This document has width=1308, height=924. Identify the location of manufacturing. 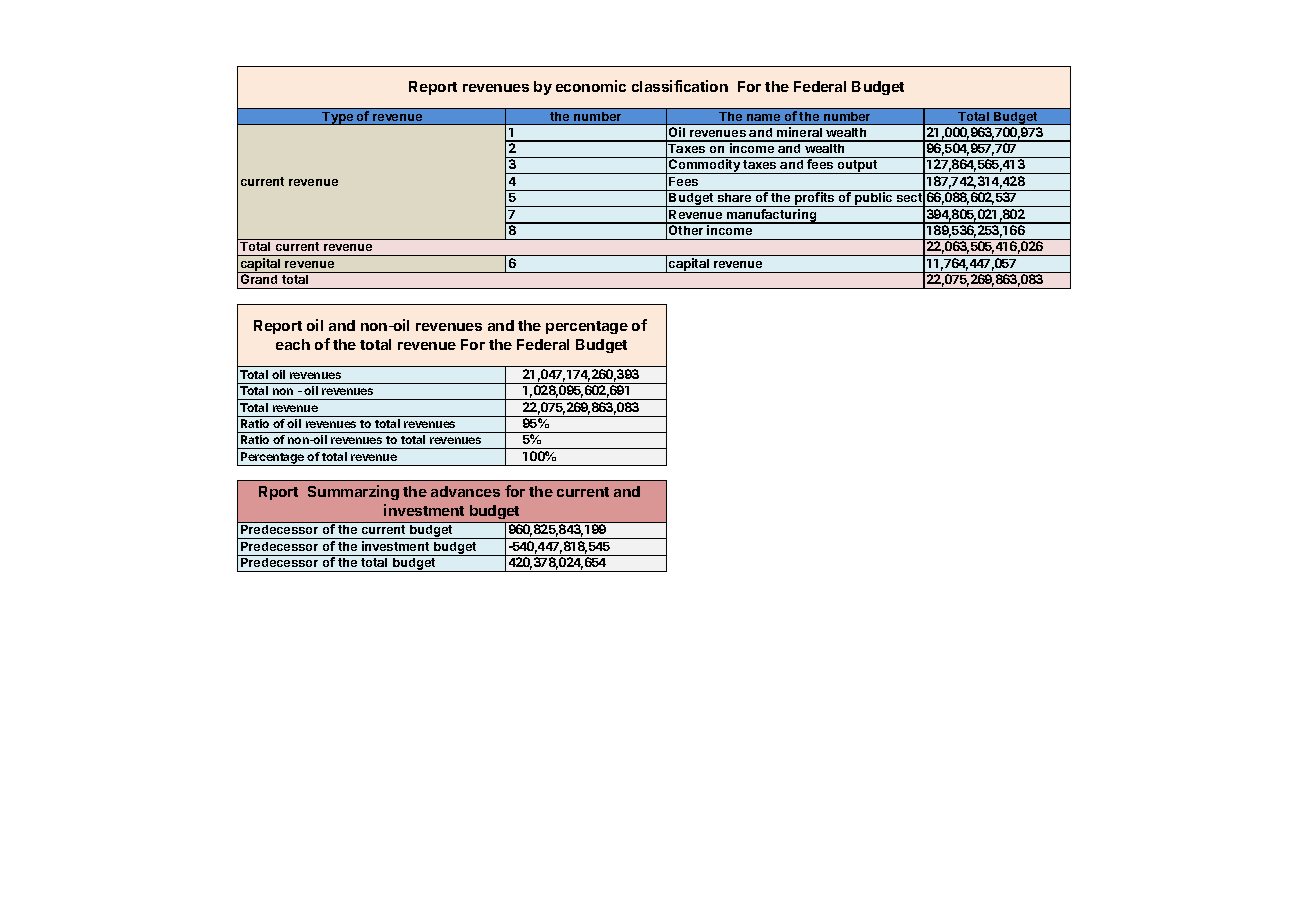
(772, 216).
